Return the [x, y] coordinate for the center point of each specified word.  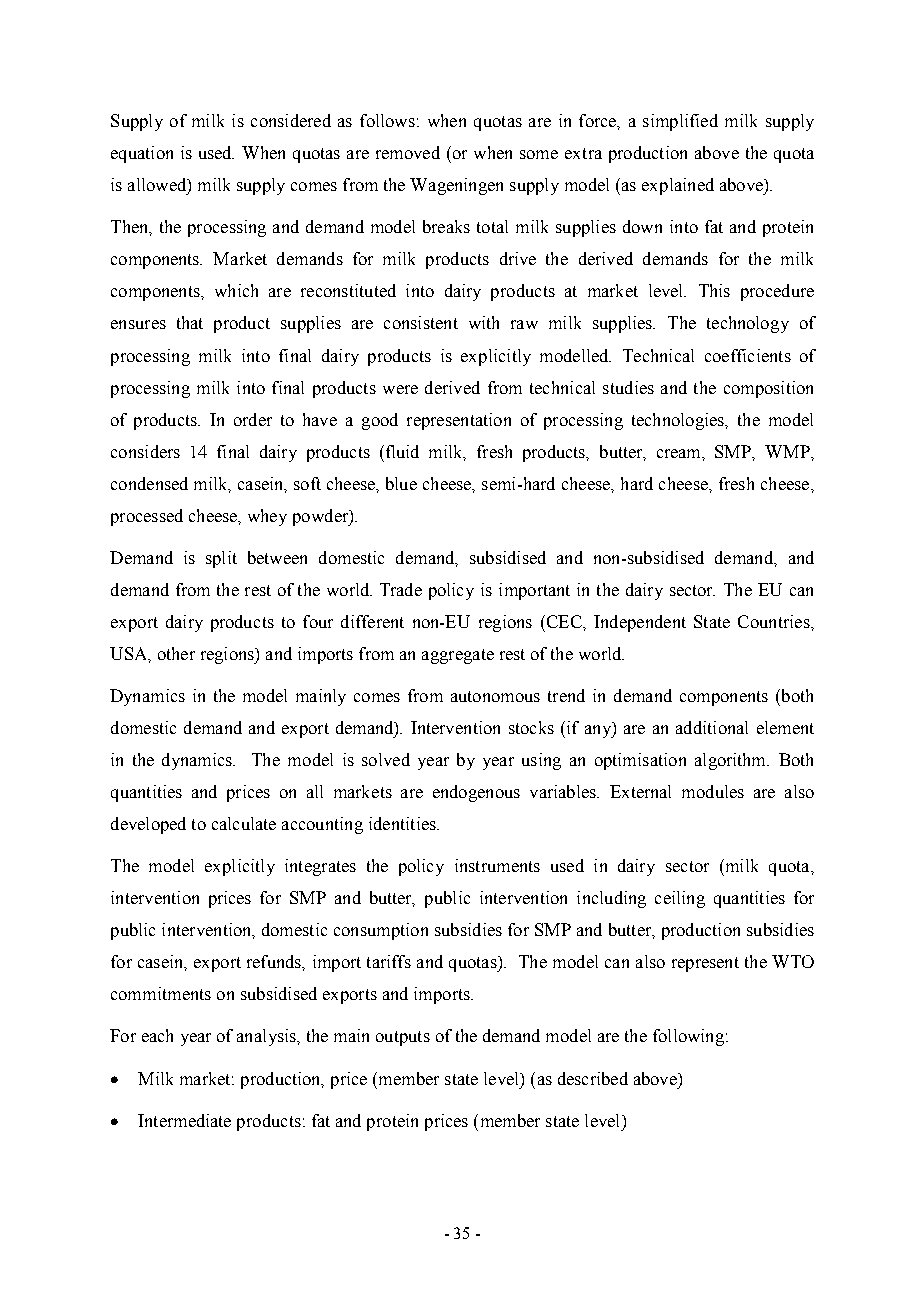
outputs [403, 1038]
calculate [244, 823]
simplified [680, 122]
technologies [679, 421]
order [253, 419]
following [690, 1037]
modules [713, 791]
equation [142, 154]
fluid [401, 451]
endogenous [476, 793]
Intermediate [184, 1120]
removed [408, 152]
